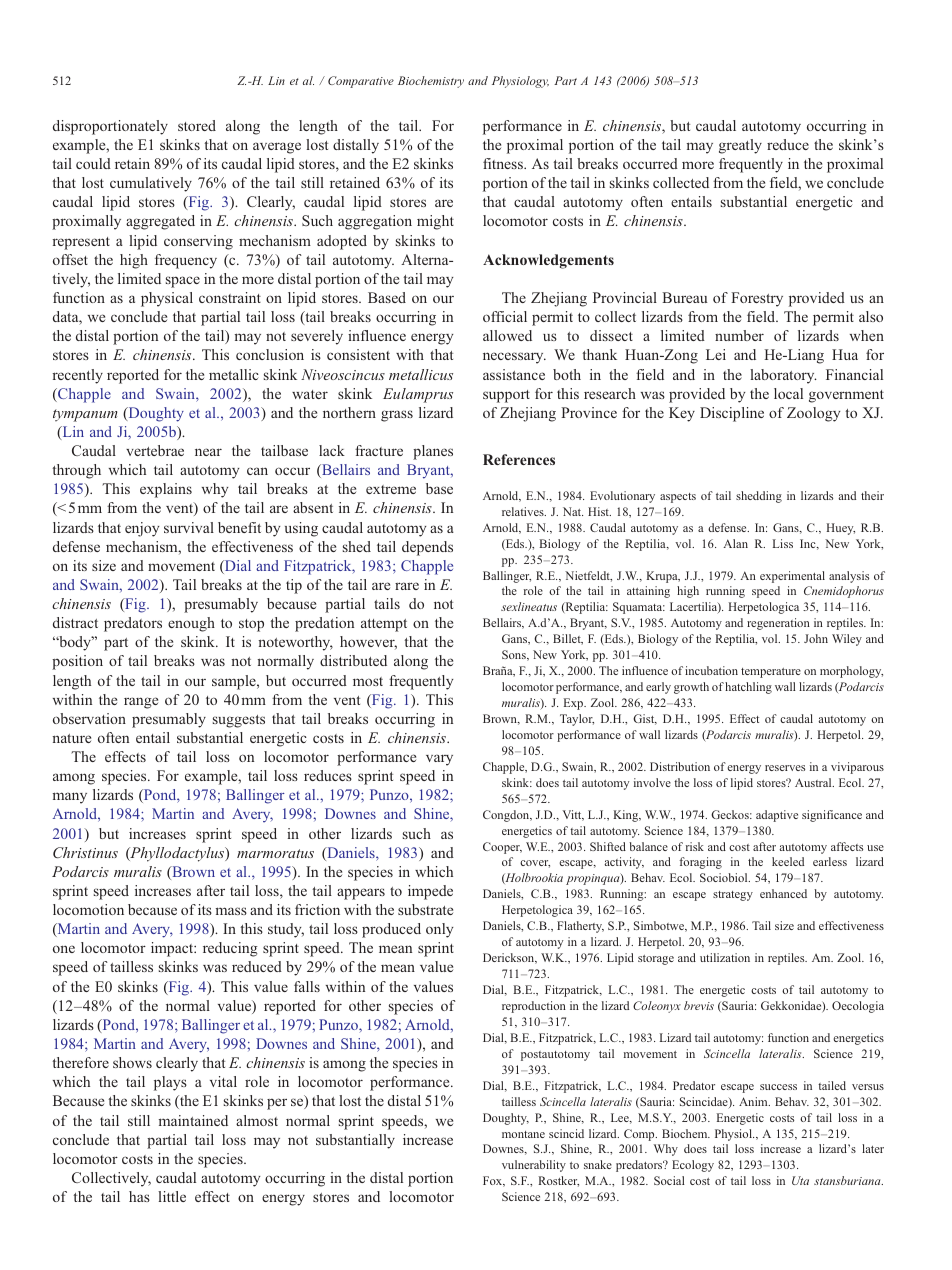 The width and height of the screenshot is (952, 1270). Describe the element at coordinates (197, 125) in the screenshot. I see `stored` at that location.
